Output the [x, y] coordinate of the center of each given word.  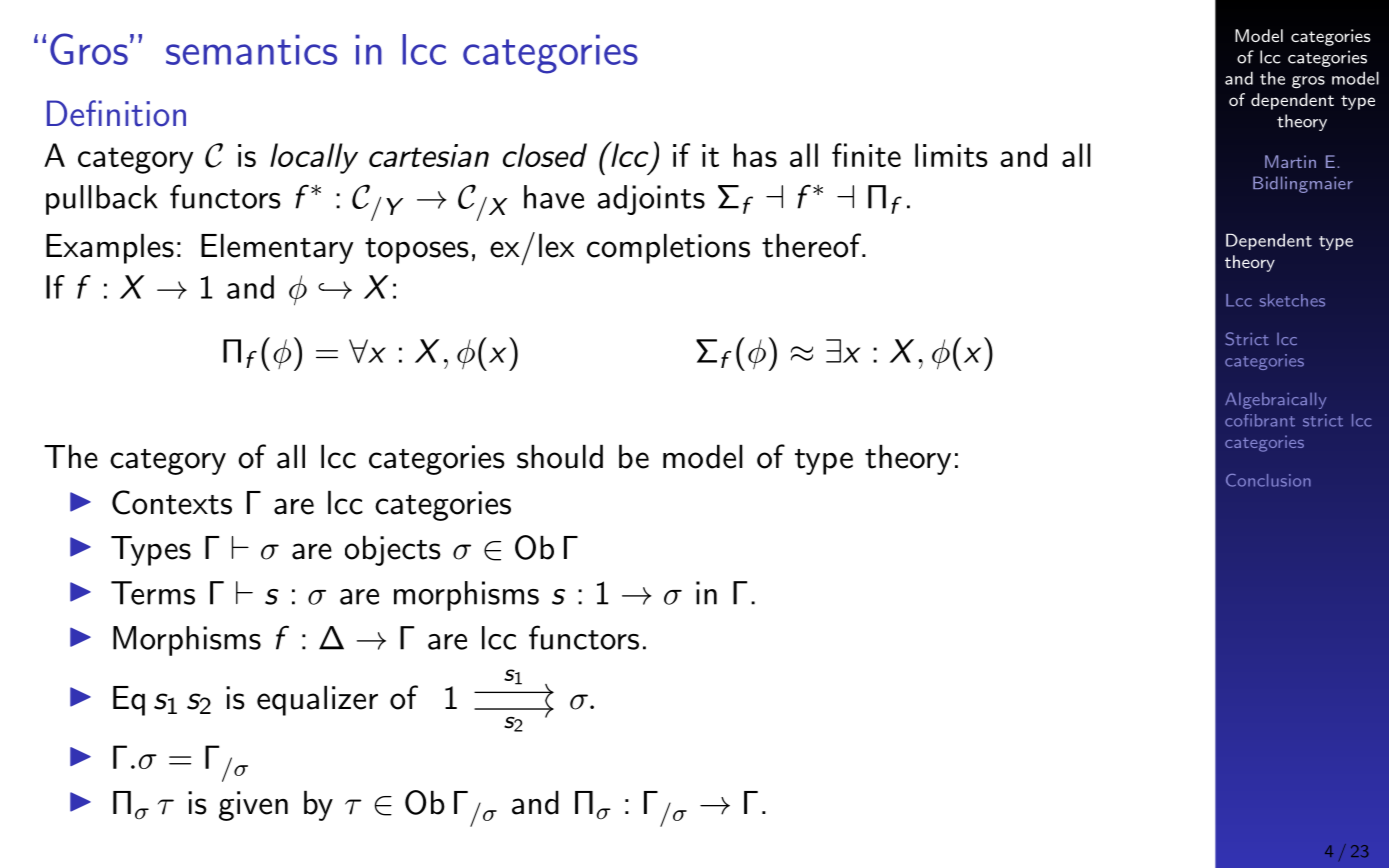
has [755, 155]
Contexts [172, 502]
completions [668, 249]
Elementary [277, 249]
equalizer [317, 701]
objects [393, 551]
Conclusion [1268, 480]
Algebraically [1276, 400]
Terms [153, 593]
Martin [1290, 161]
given [253, 806]
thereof [812, 245]
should [560, 457]
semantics [251, 49]
